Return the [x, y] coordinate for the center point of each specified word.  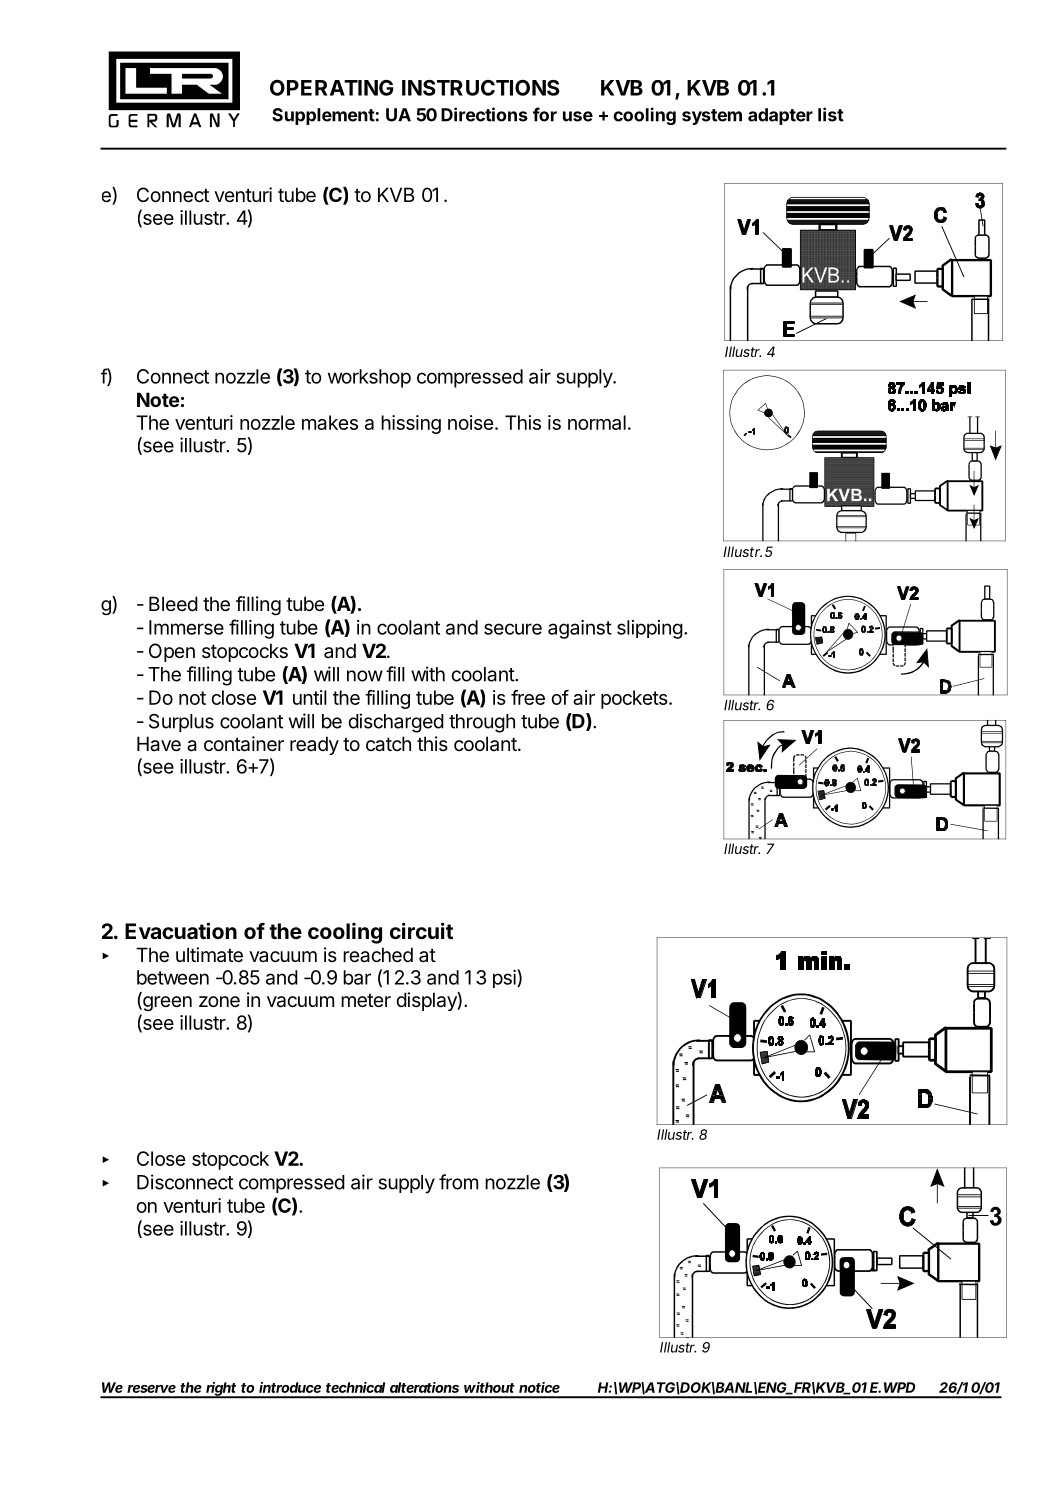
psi [505, 978]
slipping [650, 629]
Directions [484, 114]
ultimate [209, 955]
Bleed [173, 603]
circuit [421, 931]
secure [513, 629]
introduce [290, 1387]
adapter [780, 116]
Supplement [323, 116]
